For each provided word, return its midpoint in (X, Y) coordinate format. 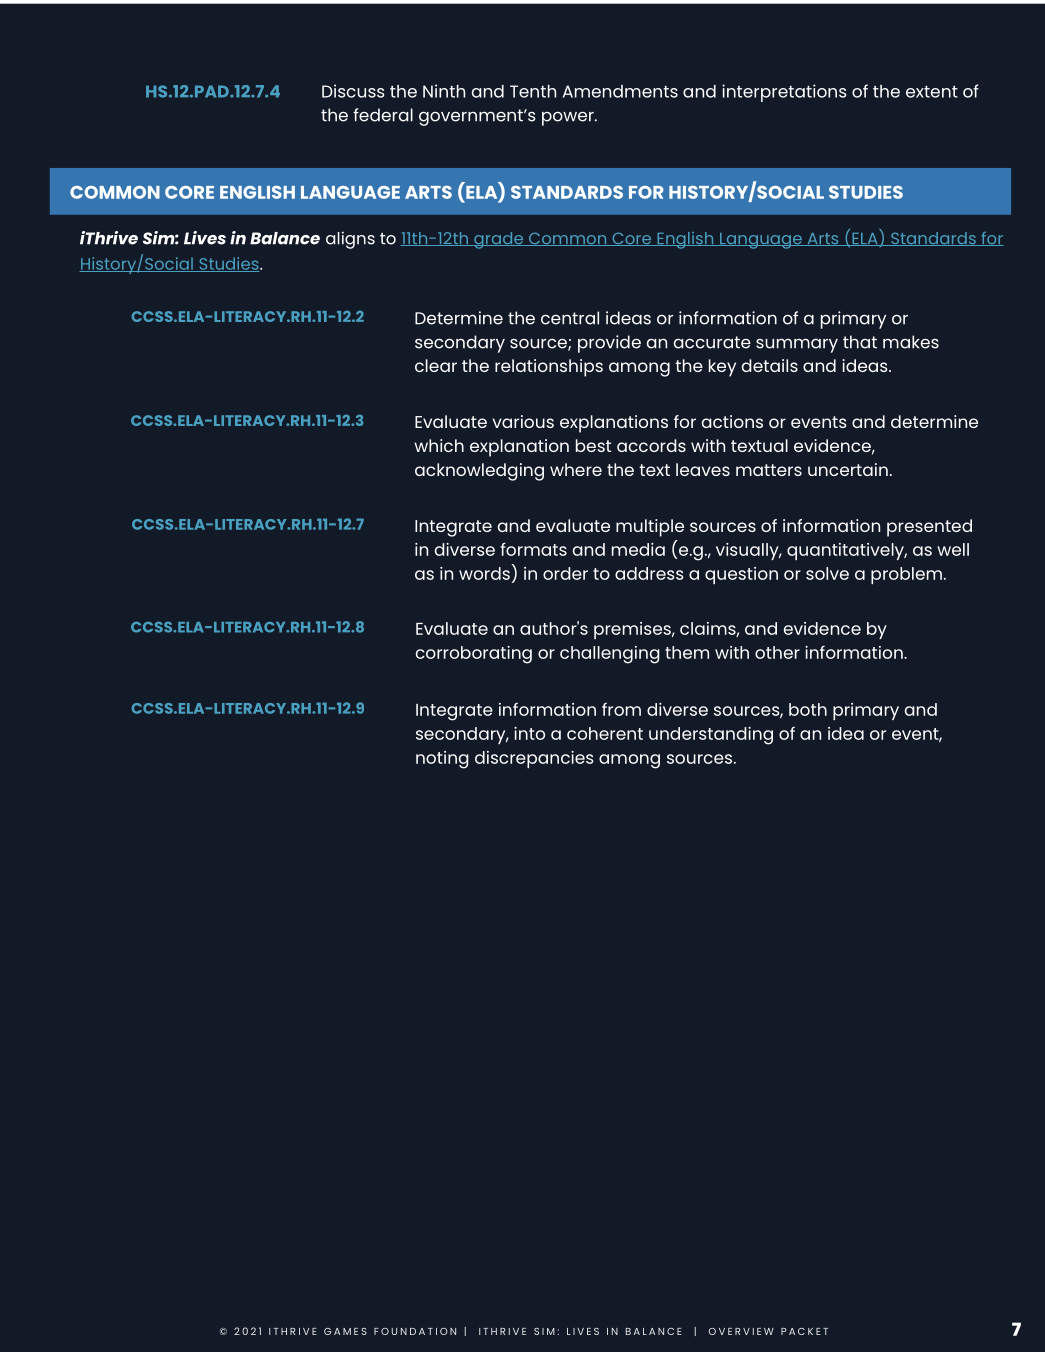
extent (932, 91)
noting (442, 760)
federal (383, 115)
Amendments (620, 91)
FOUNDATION (415, 1331)
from (621, 709)
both (808, 709)
